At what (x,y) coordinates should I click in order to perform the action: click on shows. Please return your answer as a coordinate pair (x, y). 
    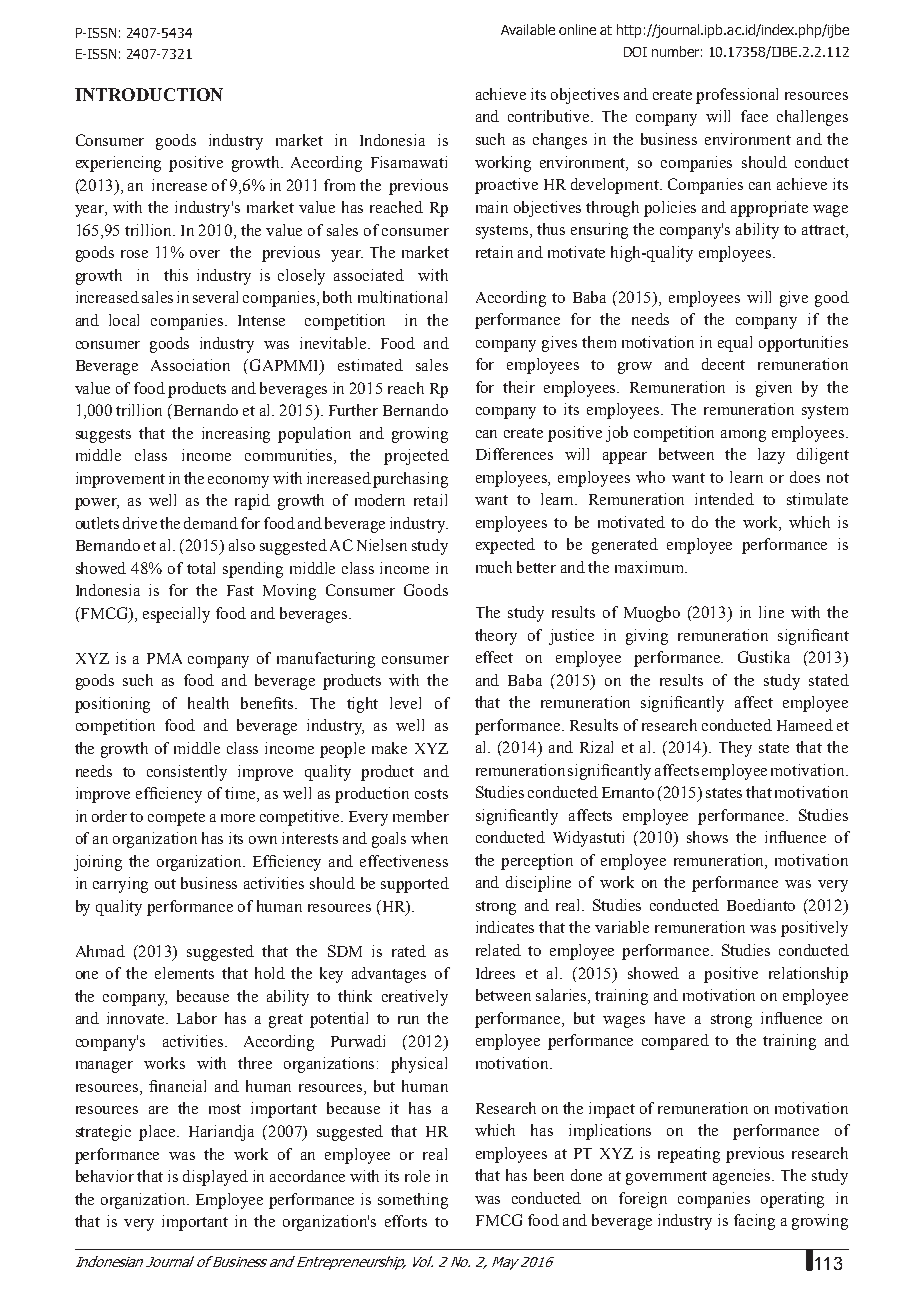
    Looking at the image, I should click on (707, 837).
